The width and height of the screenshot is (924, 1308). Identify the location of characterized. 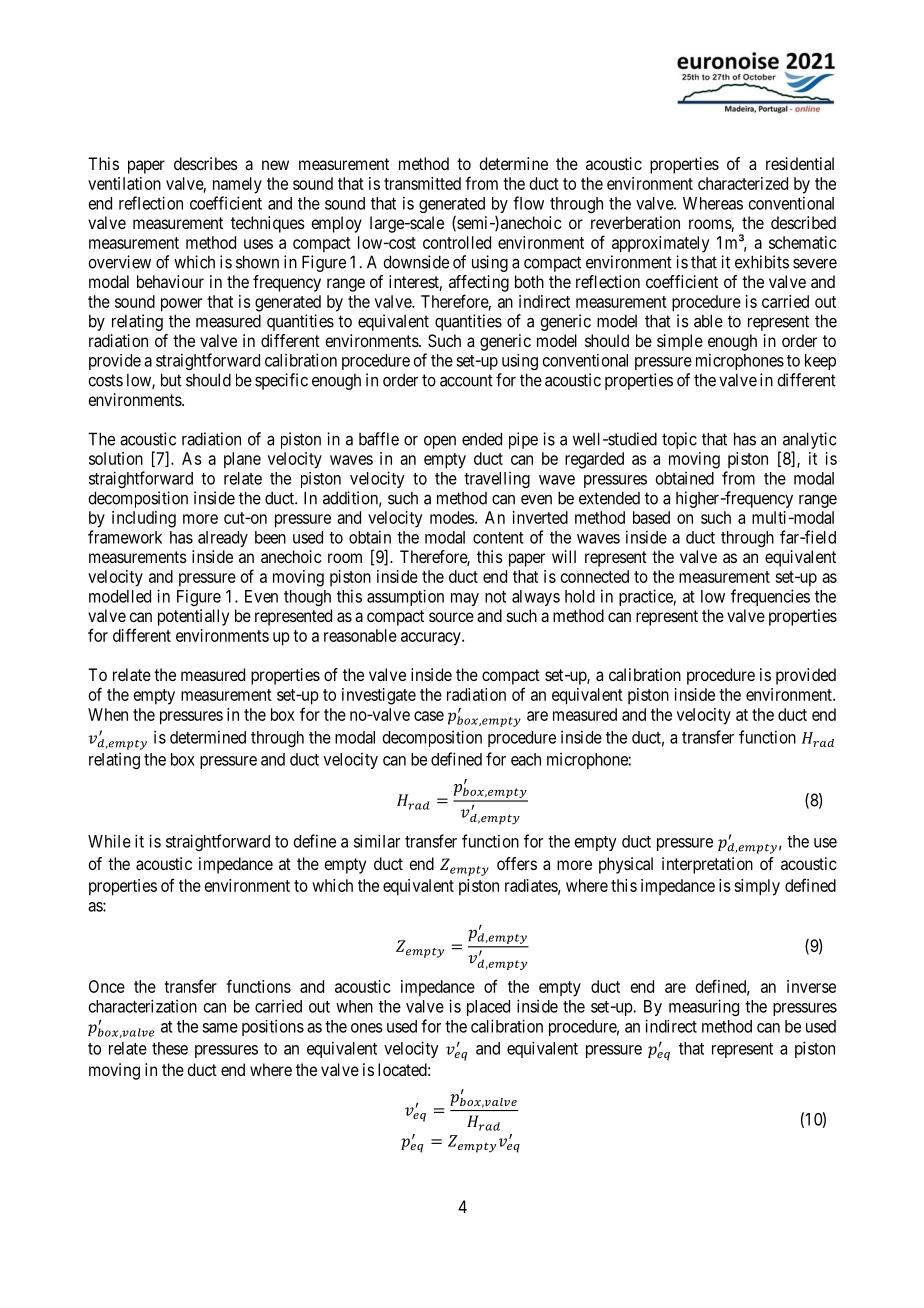
(743, 183).
